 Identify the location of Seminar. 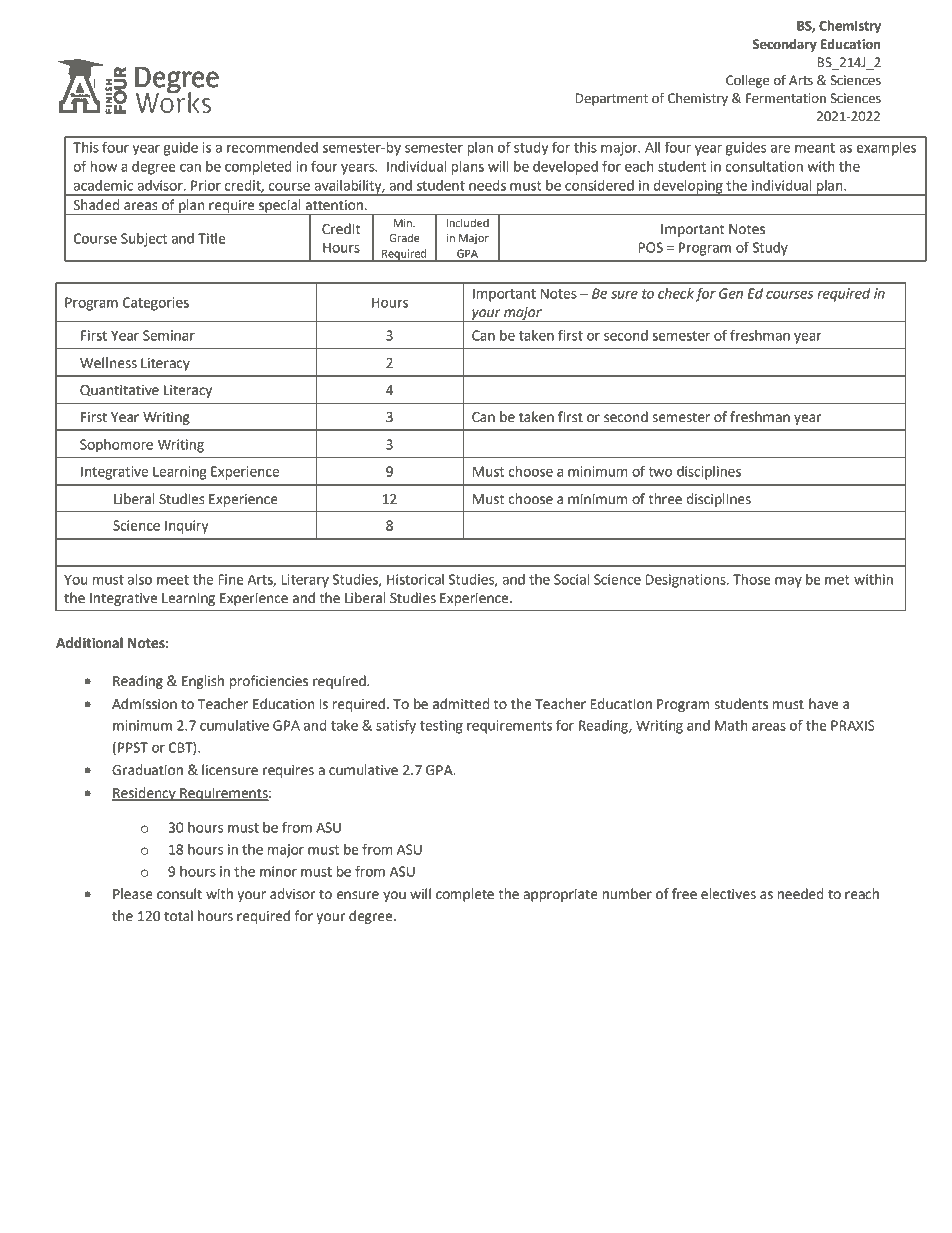
(169, 335).
